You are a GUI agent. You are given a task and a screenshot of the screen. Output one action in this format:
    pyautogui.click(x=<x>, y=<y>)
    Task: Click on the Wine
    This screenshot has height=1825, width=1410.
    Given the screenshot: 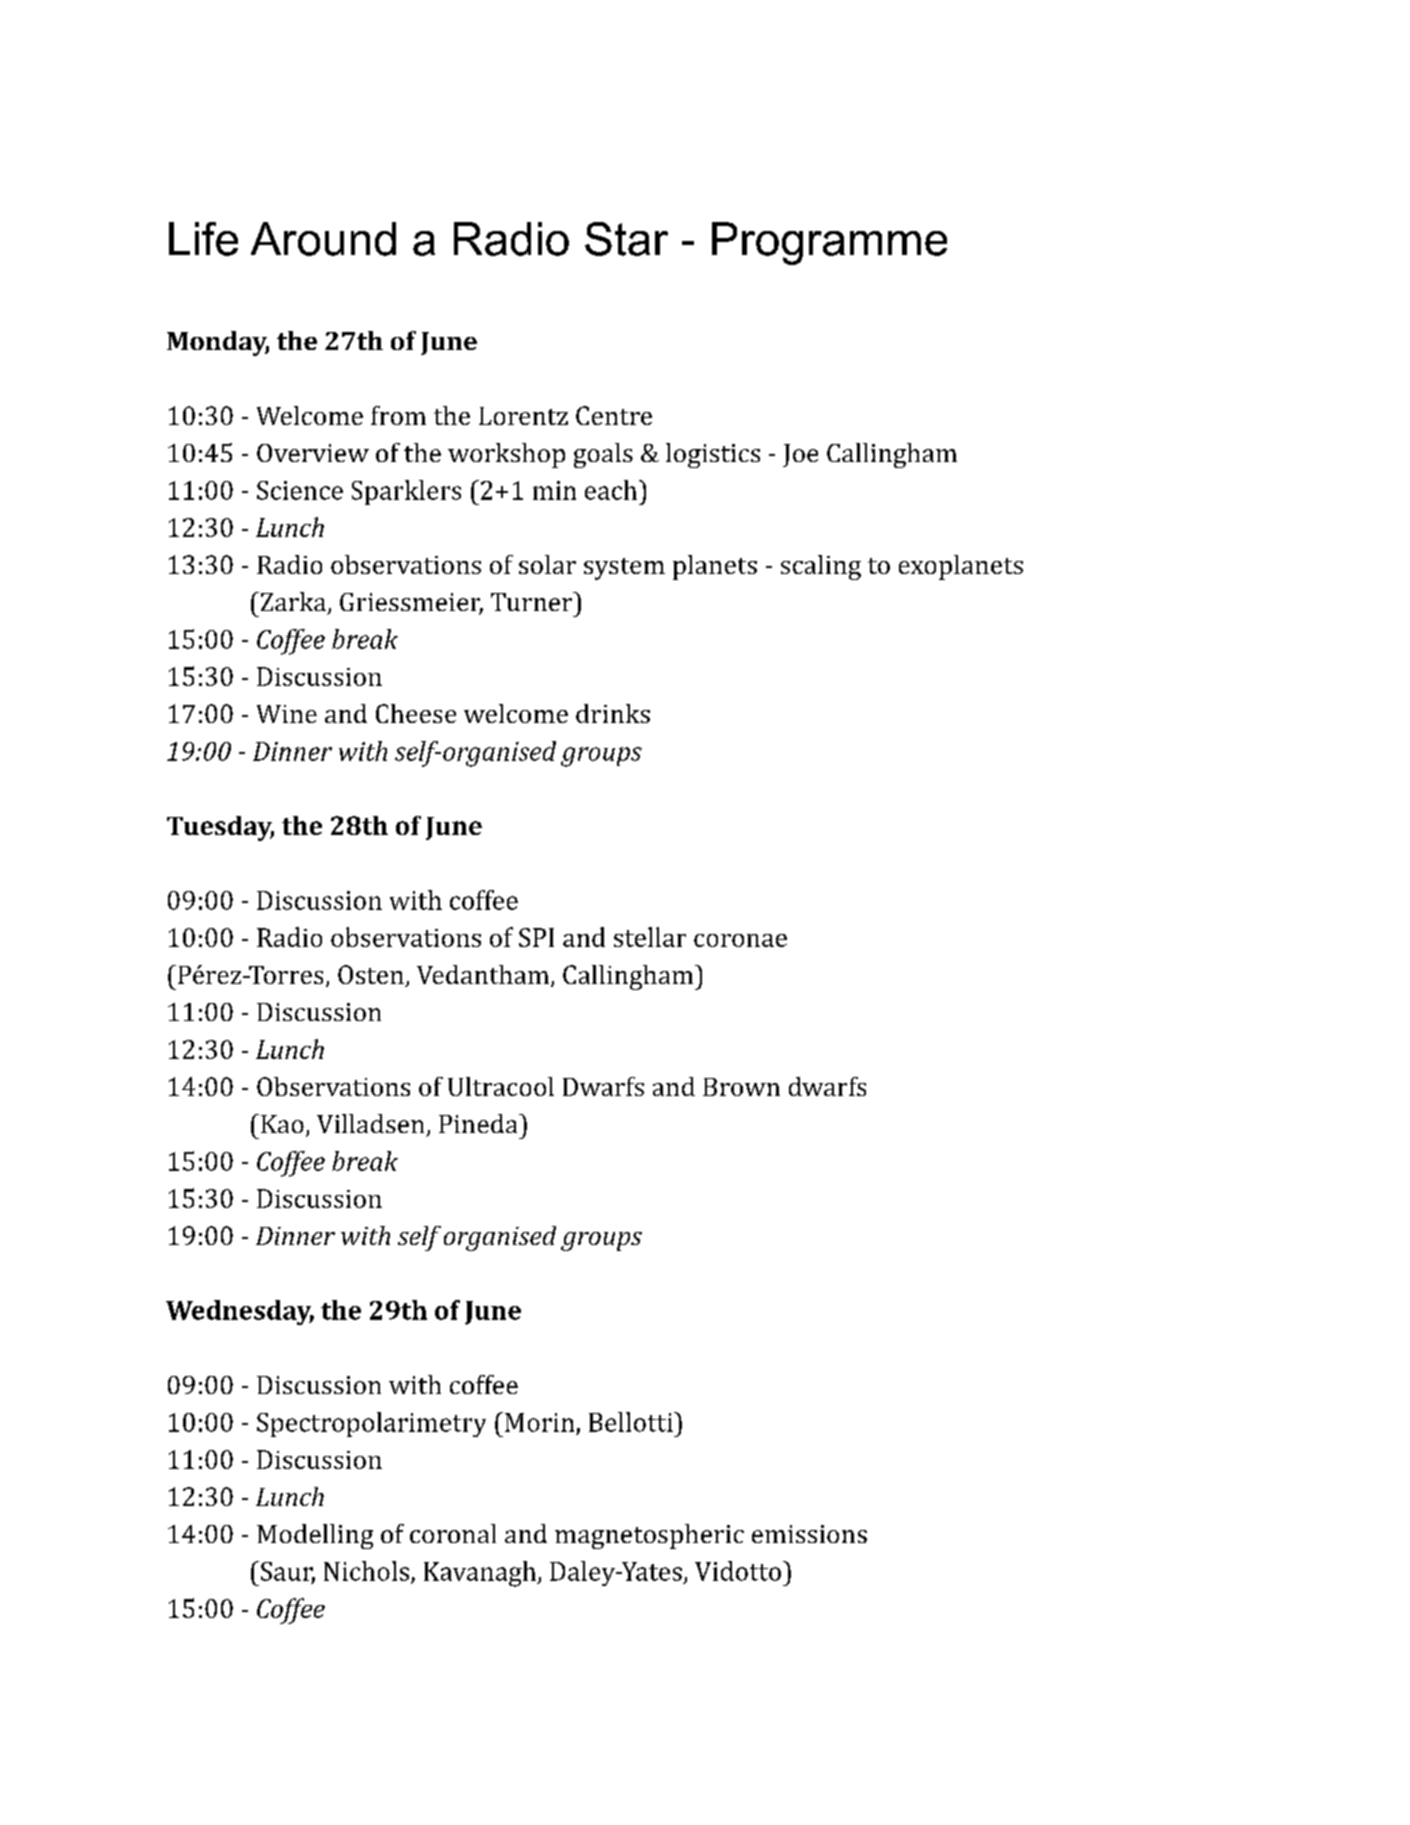 What is the action you would take?
    pyautogui.click(x=287, y=714)
